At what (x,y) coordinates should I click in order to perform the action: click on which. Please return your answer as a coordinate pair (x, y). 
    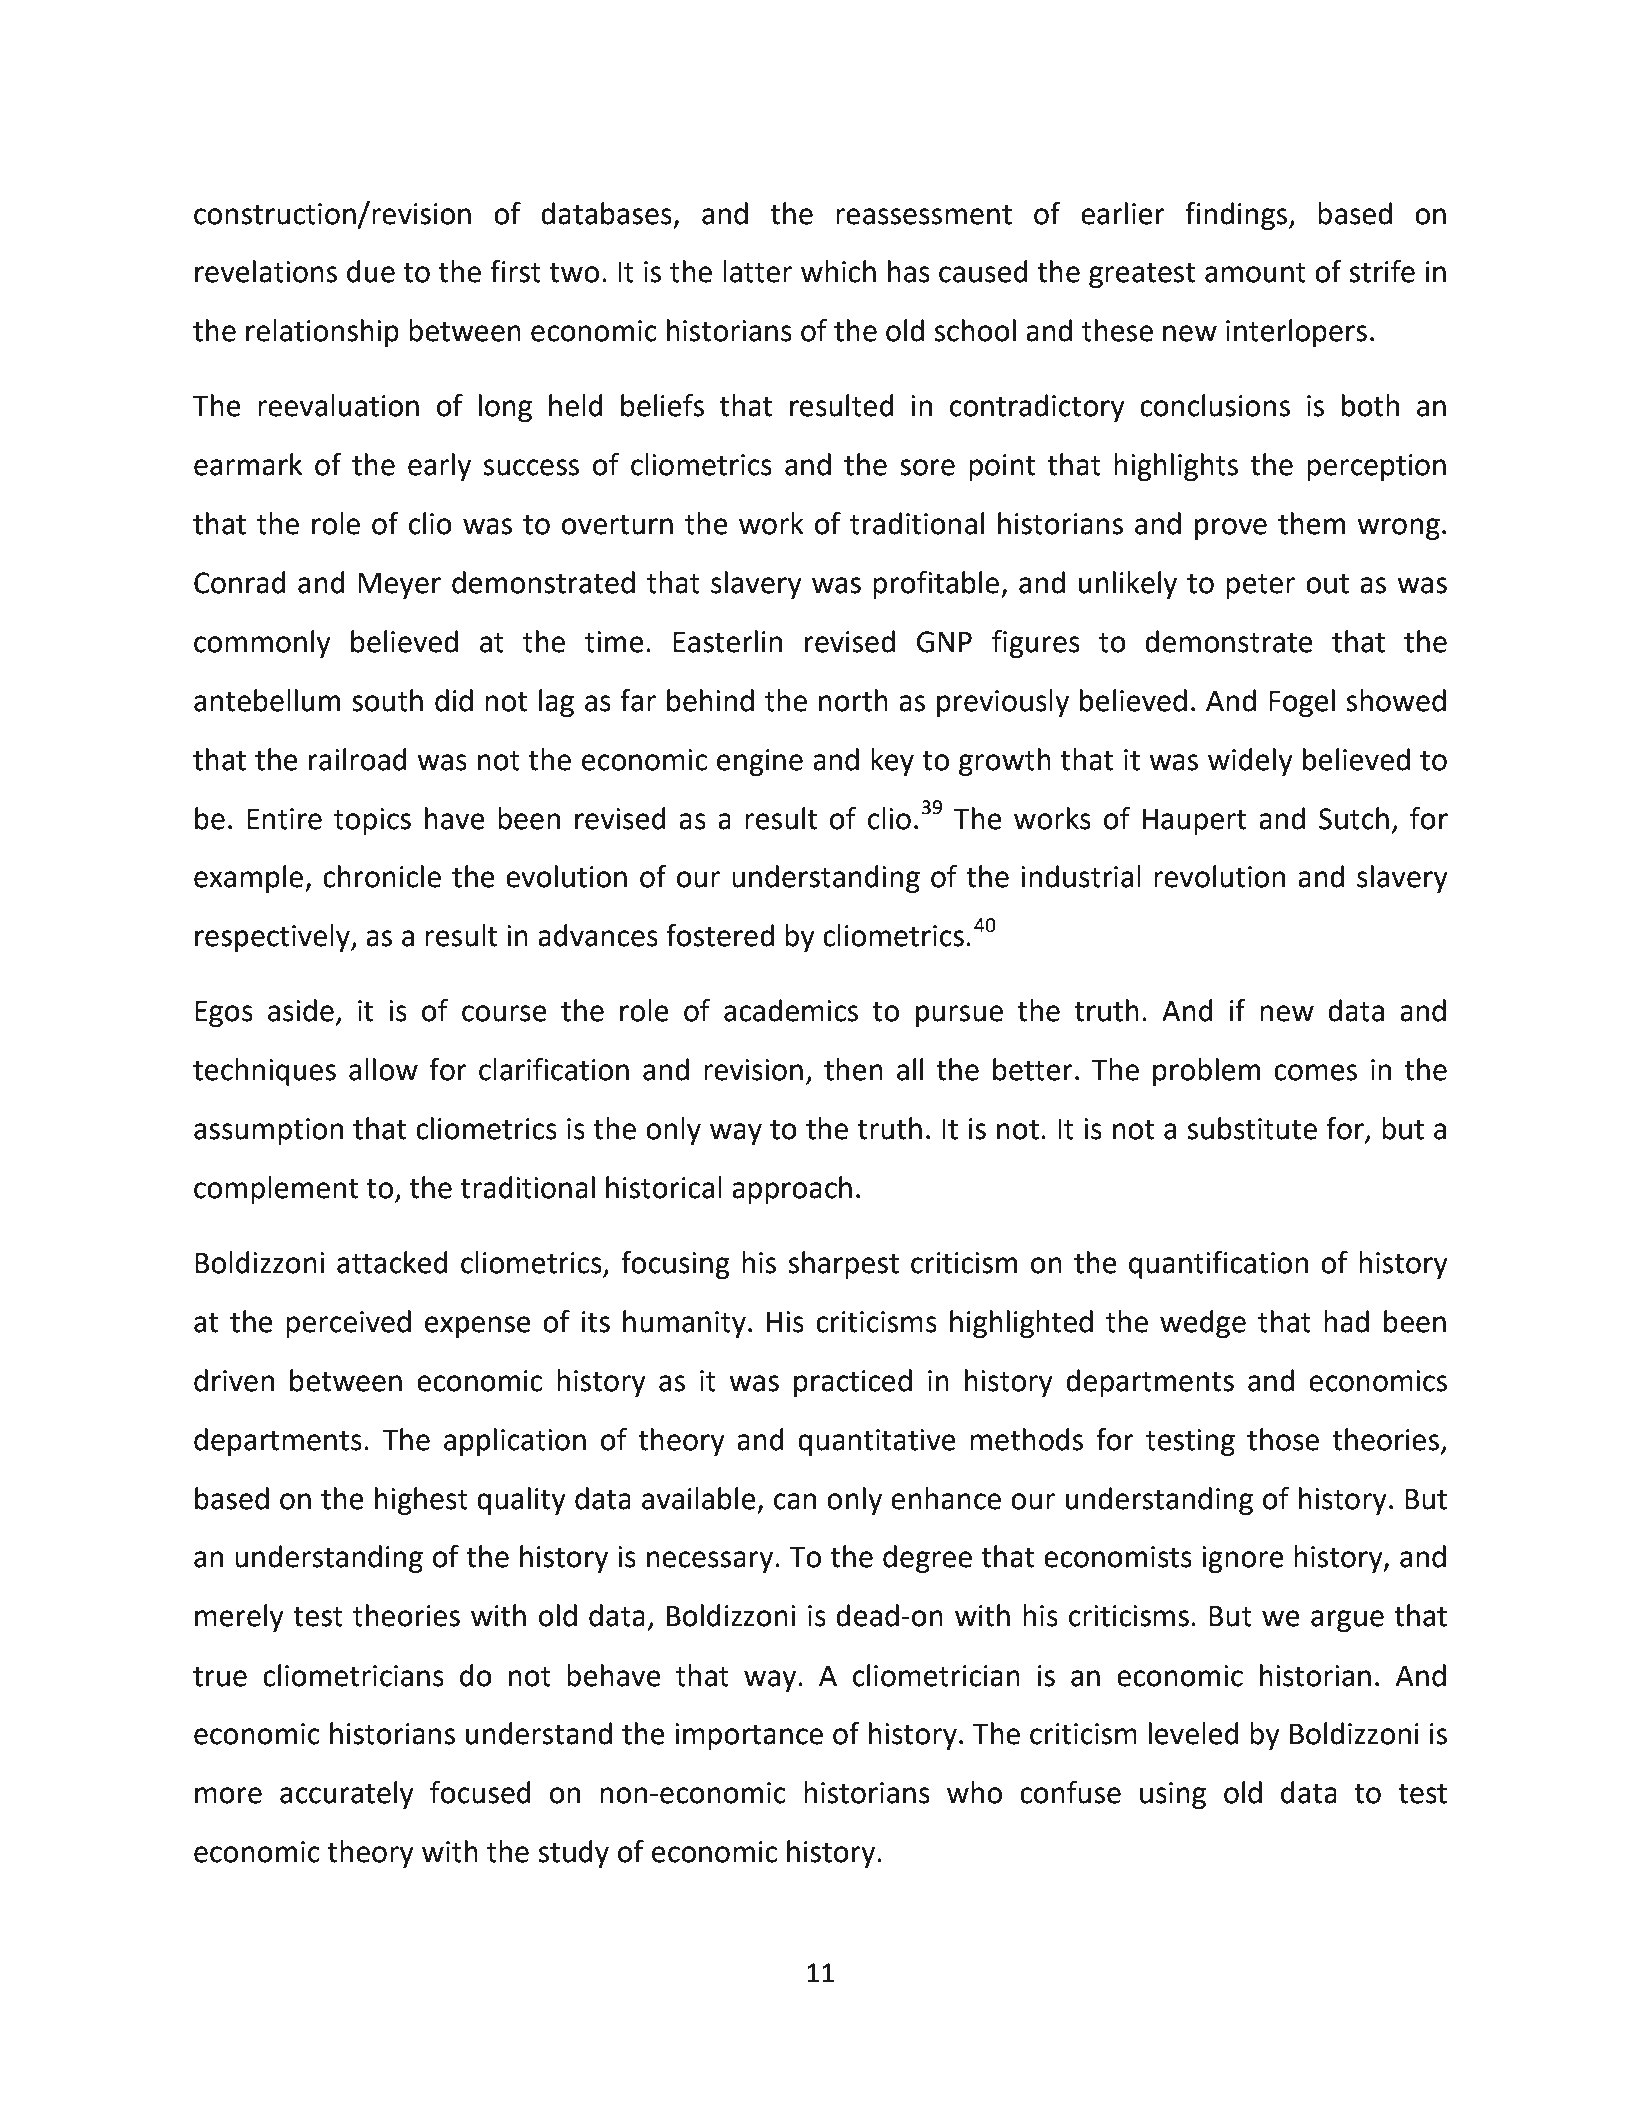
    Looking at the image, I should click on (838, 271).
